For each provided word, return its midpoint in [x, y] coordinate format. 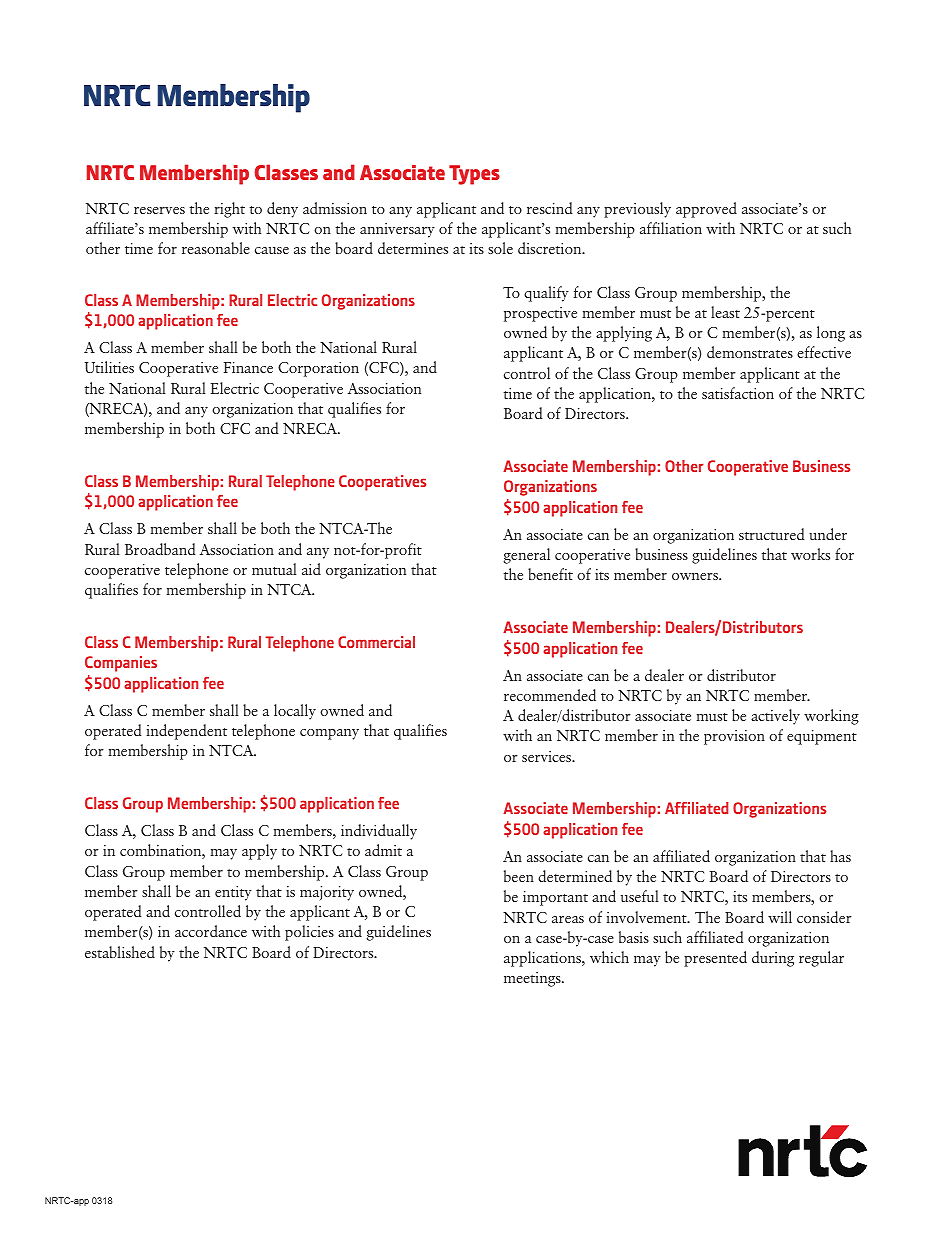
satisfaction [738, 393]
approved [706, 210]
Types [474, 175]
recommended [550, 695]
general [526, 556]
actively [775, 717]
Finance [248, 367]
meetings [533, 979]
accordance [211, 931]
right [229, 210]
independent [186, 732]
